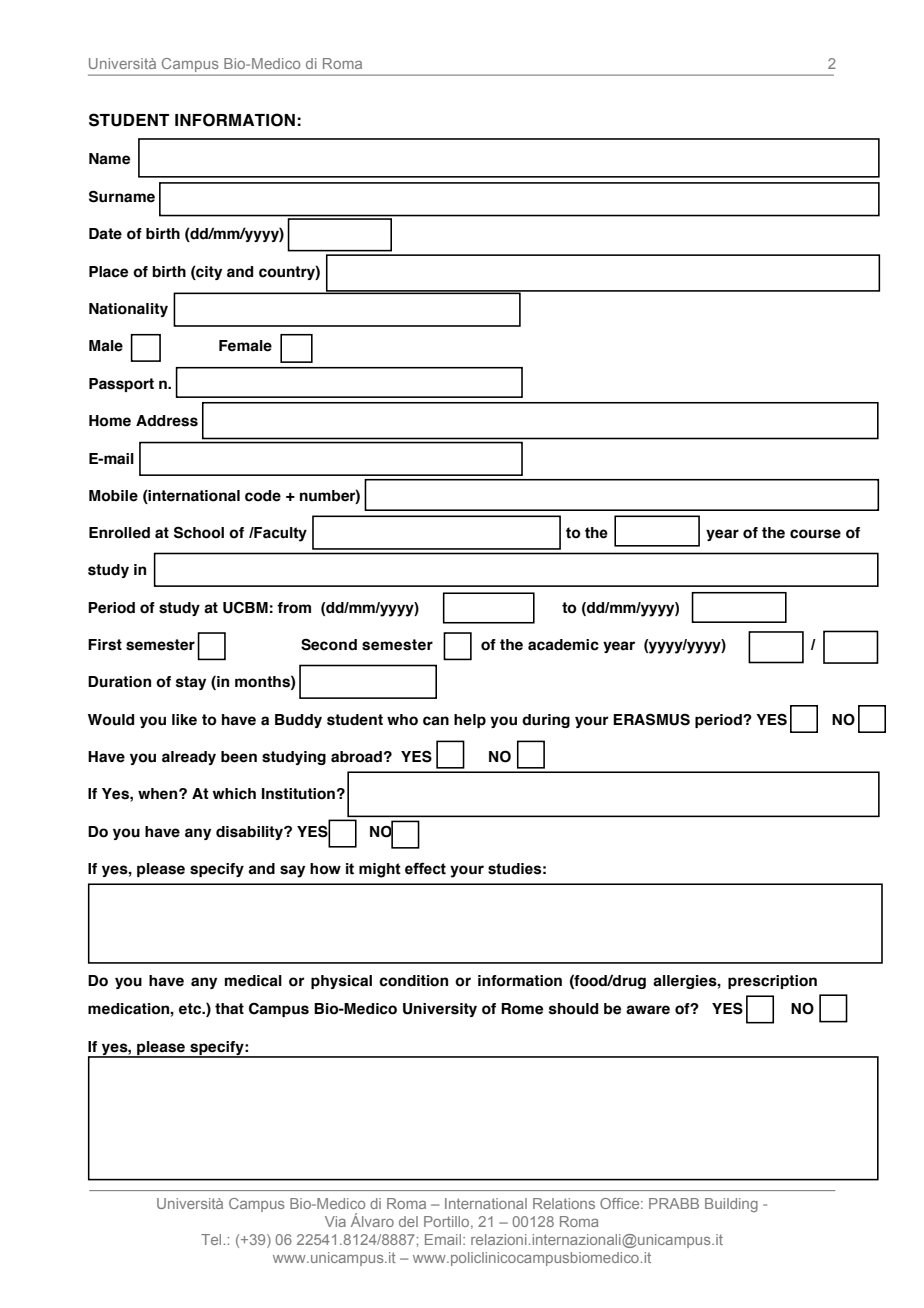  What do you see at coordinates (408, 1221) in the screenshot?
I see `del` at bounding box center [408, 1221].
